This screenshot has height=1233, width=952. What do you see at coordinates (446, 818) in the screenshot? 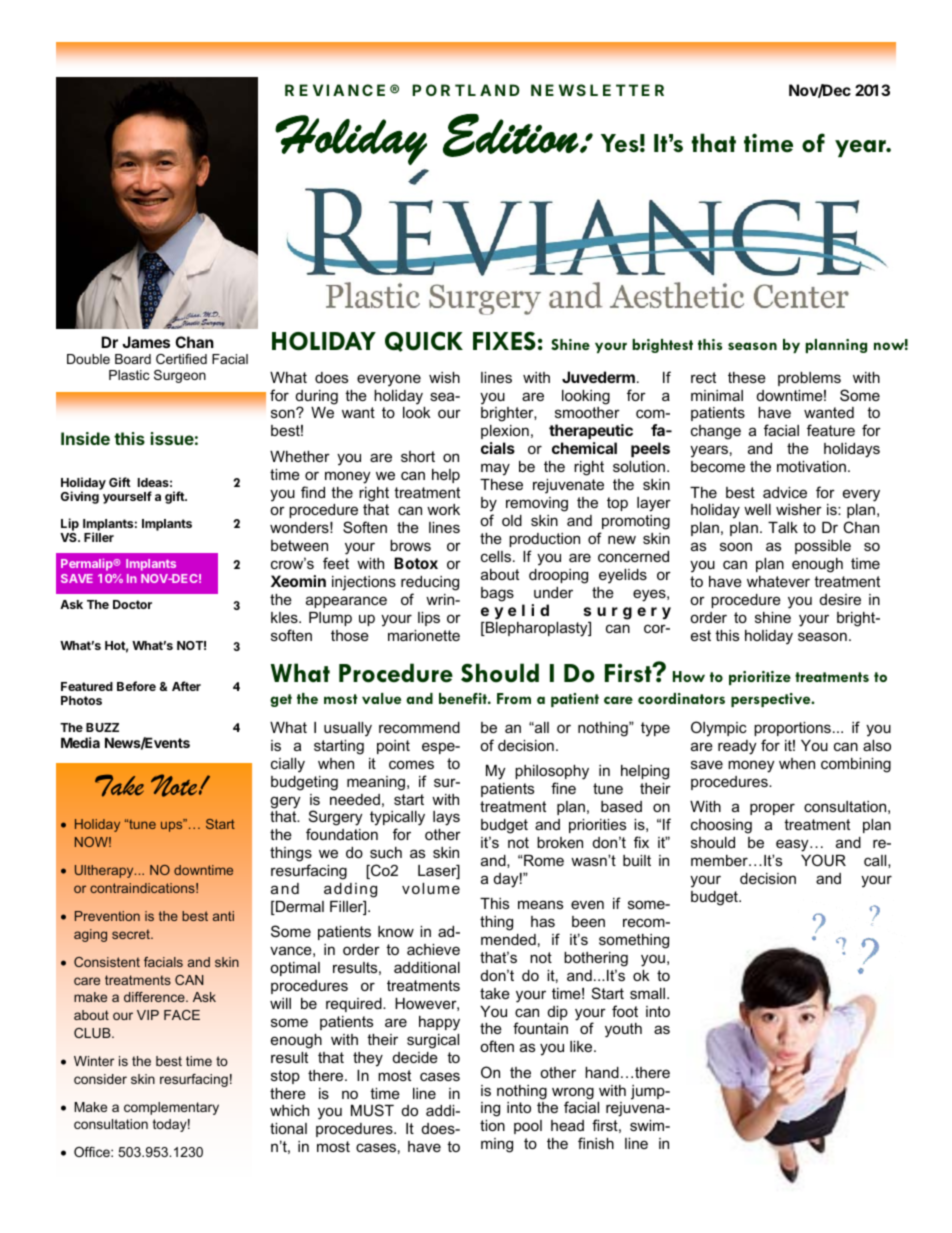
I see `lays` at bounding box center [446, 818].
